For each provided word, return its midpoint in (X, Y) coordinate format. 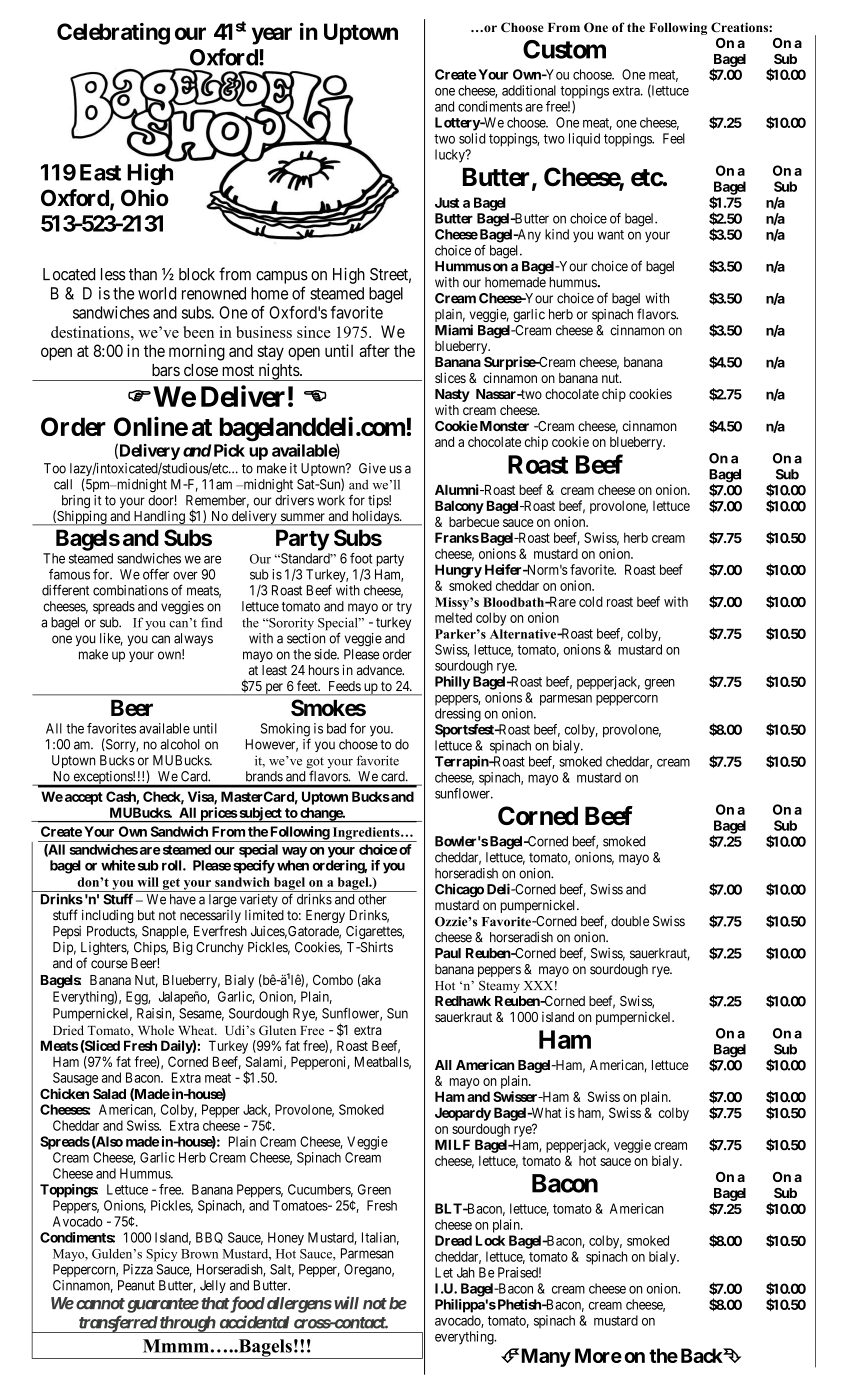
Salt (282, 1270)
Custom (564, 49)
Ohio (145, 198)
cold (591, 601)
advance (380, 670)
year (272, 36)
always (193, 639)
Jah (466, 1272)
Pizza (138, 1269)
